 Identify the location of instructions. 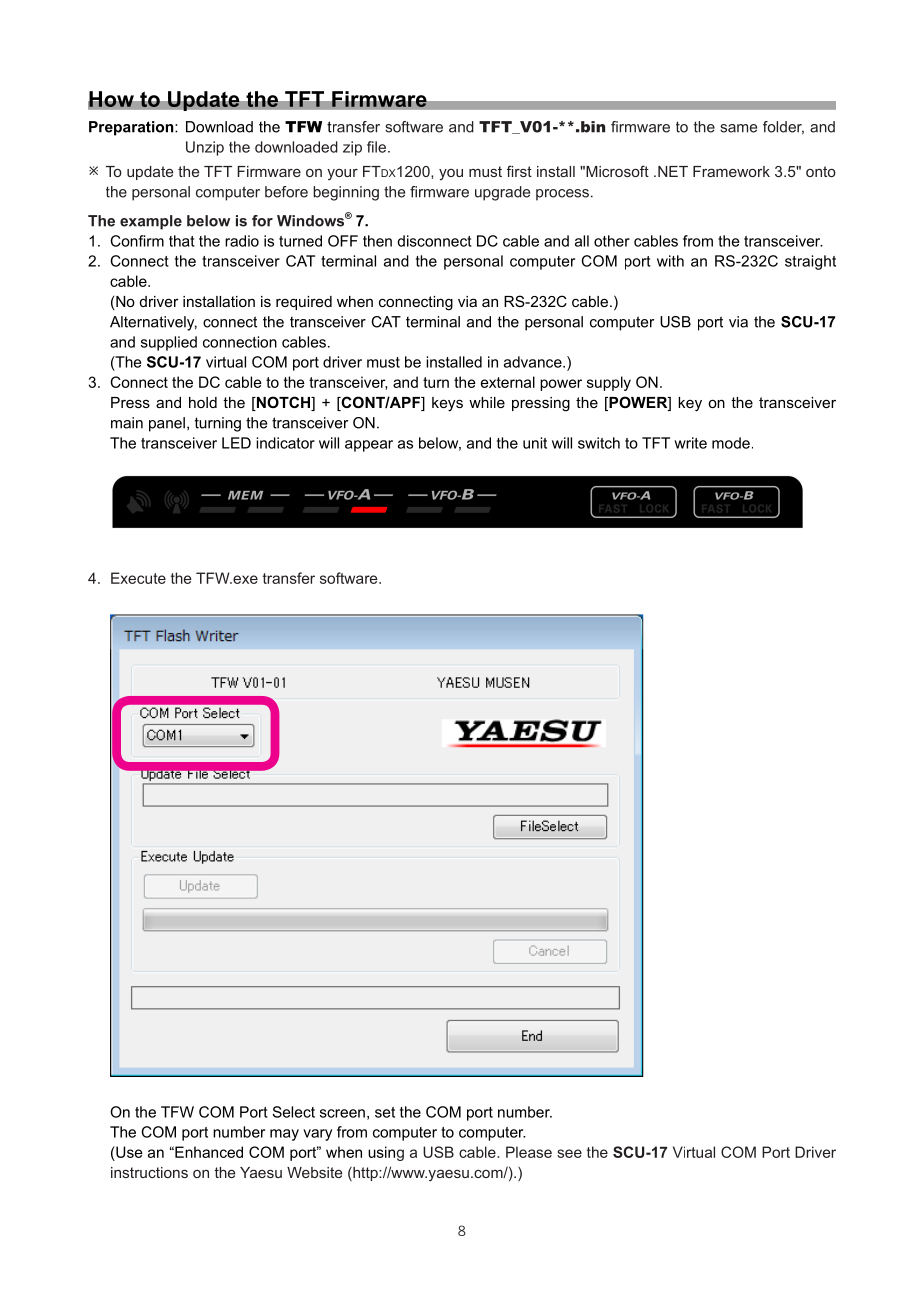
(149, 1172).
